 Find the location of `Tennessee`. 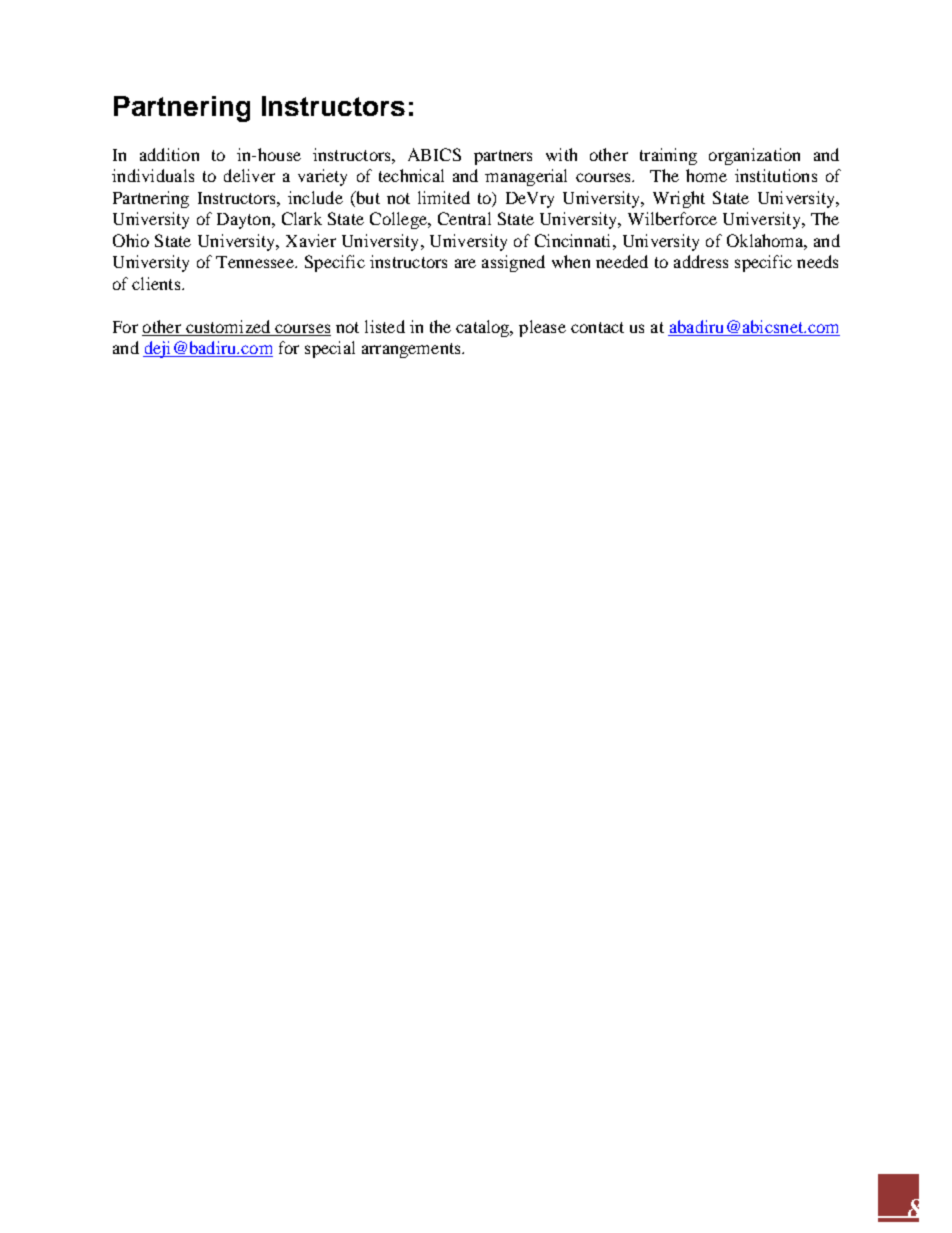

Tennessee is located at coordinates (256, 262).
